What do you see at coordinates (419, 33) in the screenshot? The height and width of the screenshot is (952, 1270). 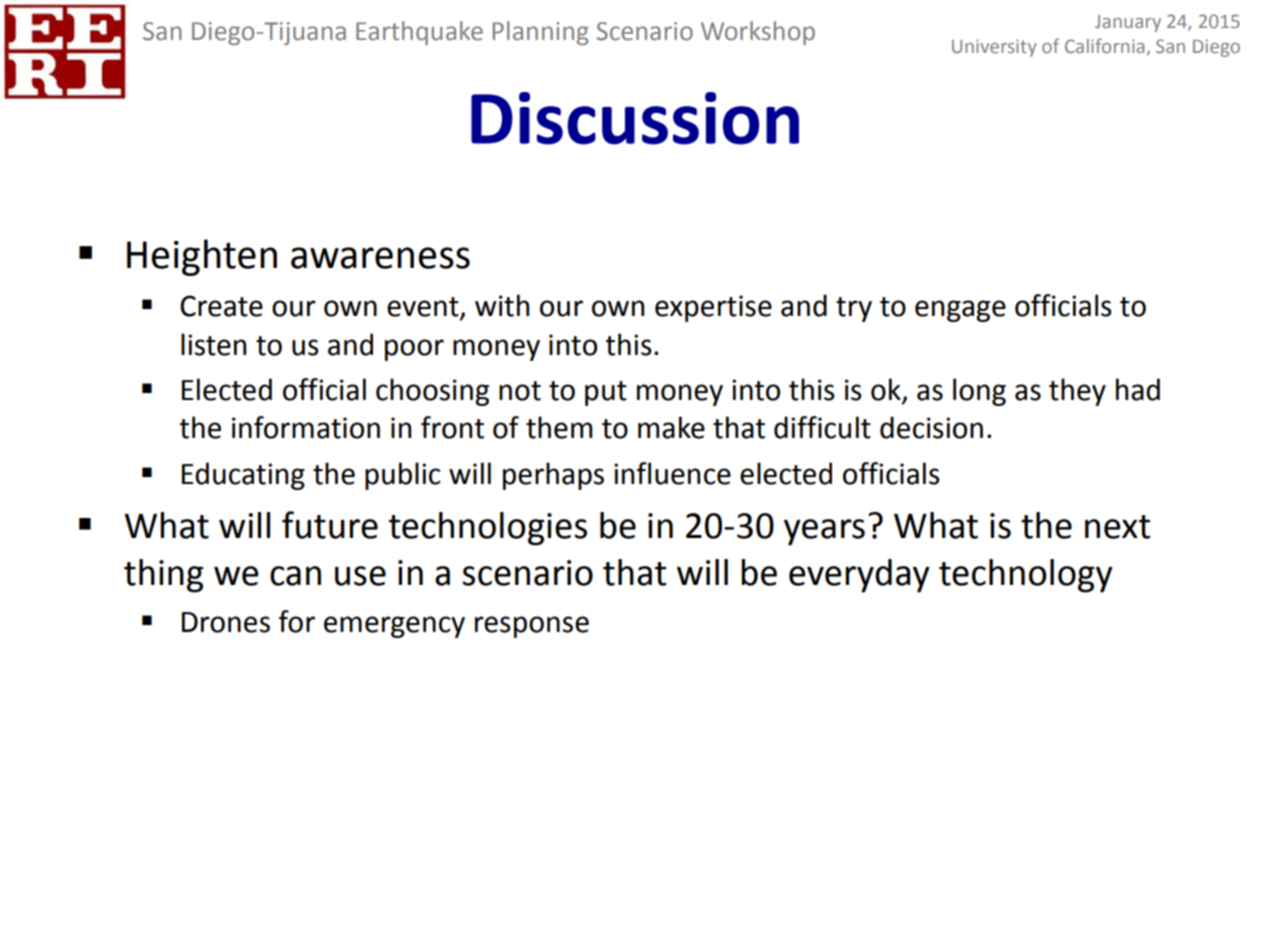 I see `Earthquake` at bounding box center [419, 33].
